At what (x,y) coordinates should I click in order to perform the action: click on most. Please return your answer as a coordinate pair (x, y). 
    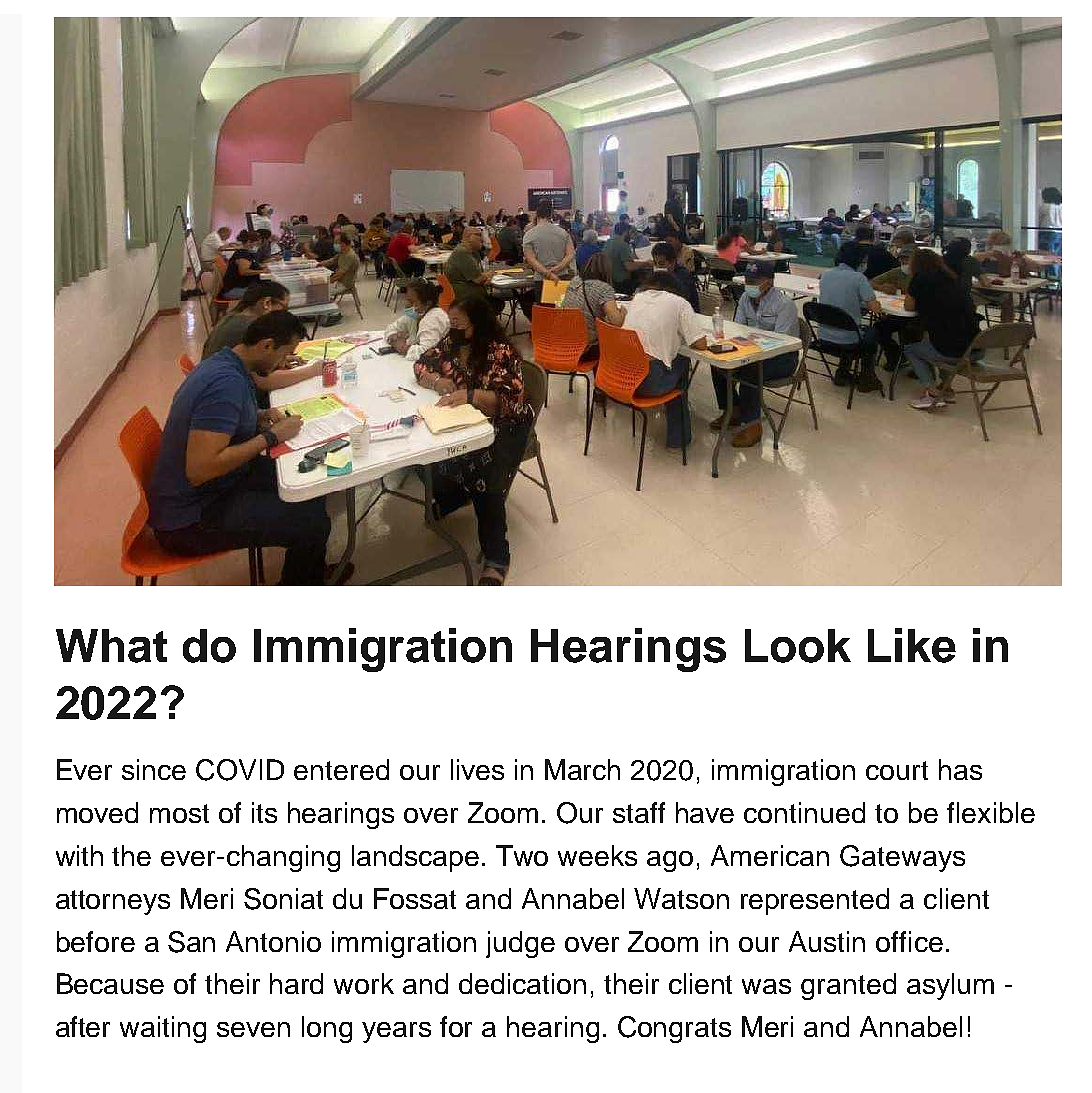
    Looking at the image, I should click on (179, 813).
